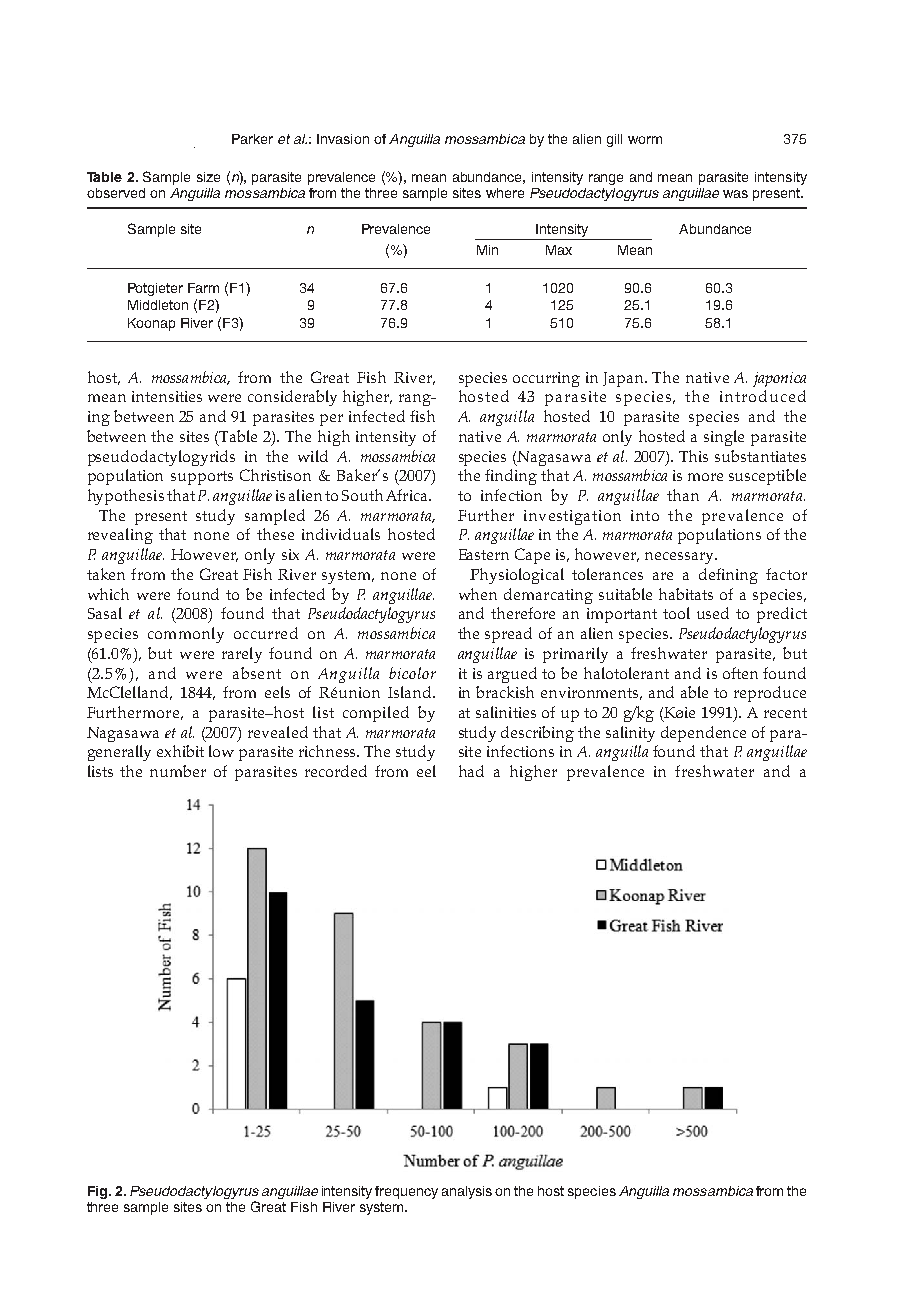 Image resolution: width=924 pixels, height=1307 pixels. Describe the element at coordinates (735, 194) in the document. I see `was` at that location.
